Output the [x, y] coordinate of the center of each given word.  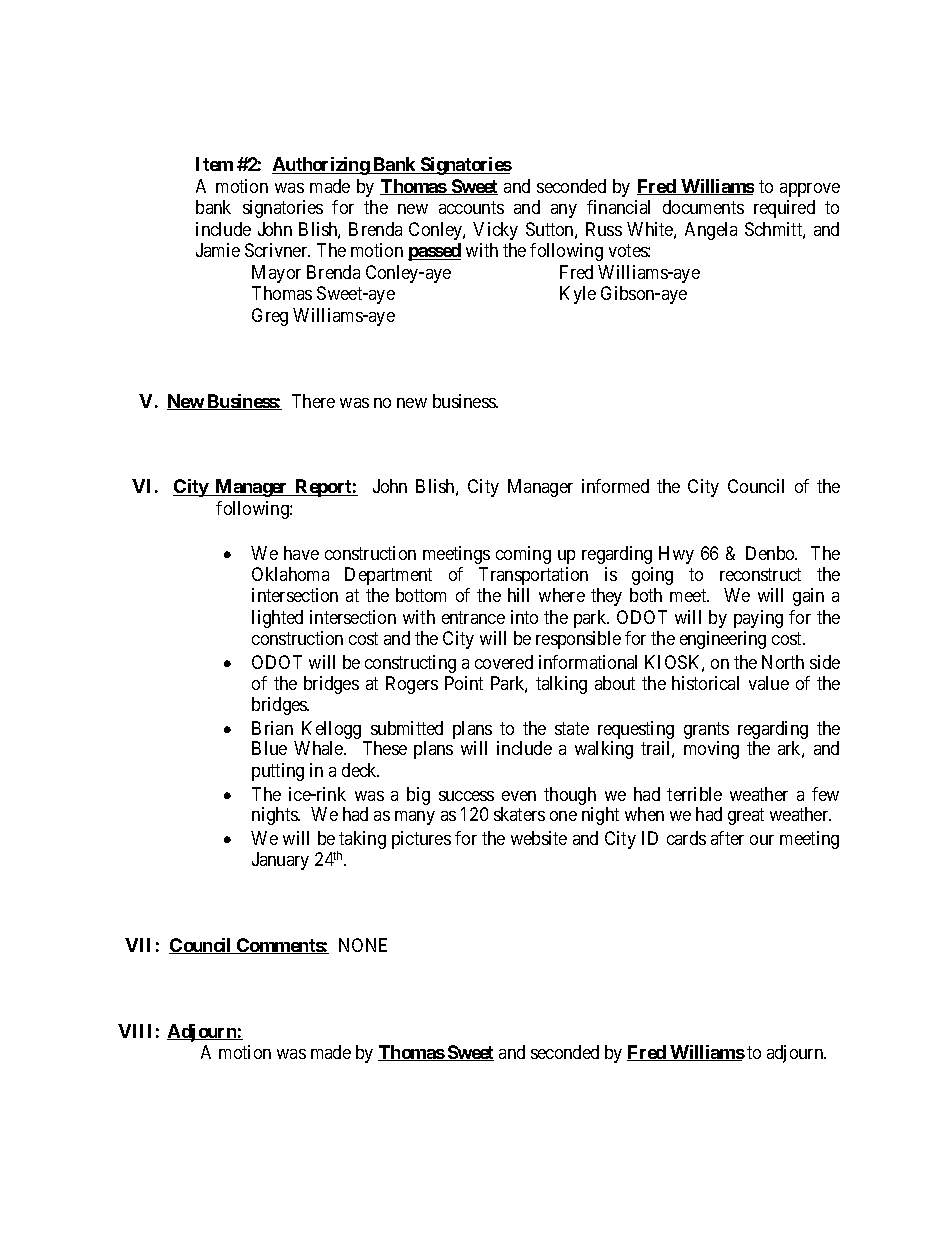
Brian [272, 728]
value [769, 683]
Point [464, 683]
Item [214, 164]
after [727, 838]
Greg [270, 317]
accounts [471, 207]
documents [703, 207]
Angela [711, 231]
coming [523, 555]
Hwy [676, 555]
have [301, 553]
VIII [134, 1031]
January [280, 861]
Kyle [578, 295]
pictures [421, 840]
